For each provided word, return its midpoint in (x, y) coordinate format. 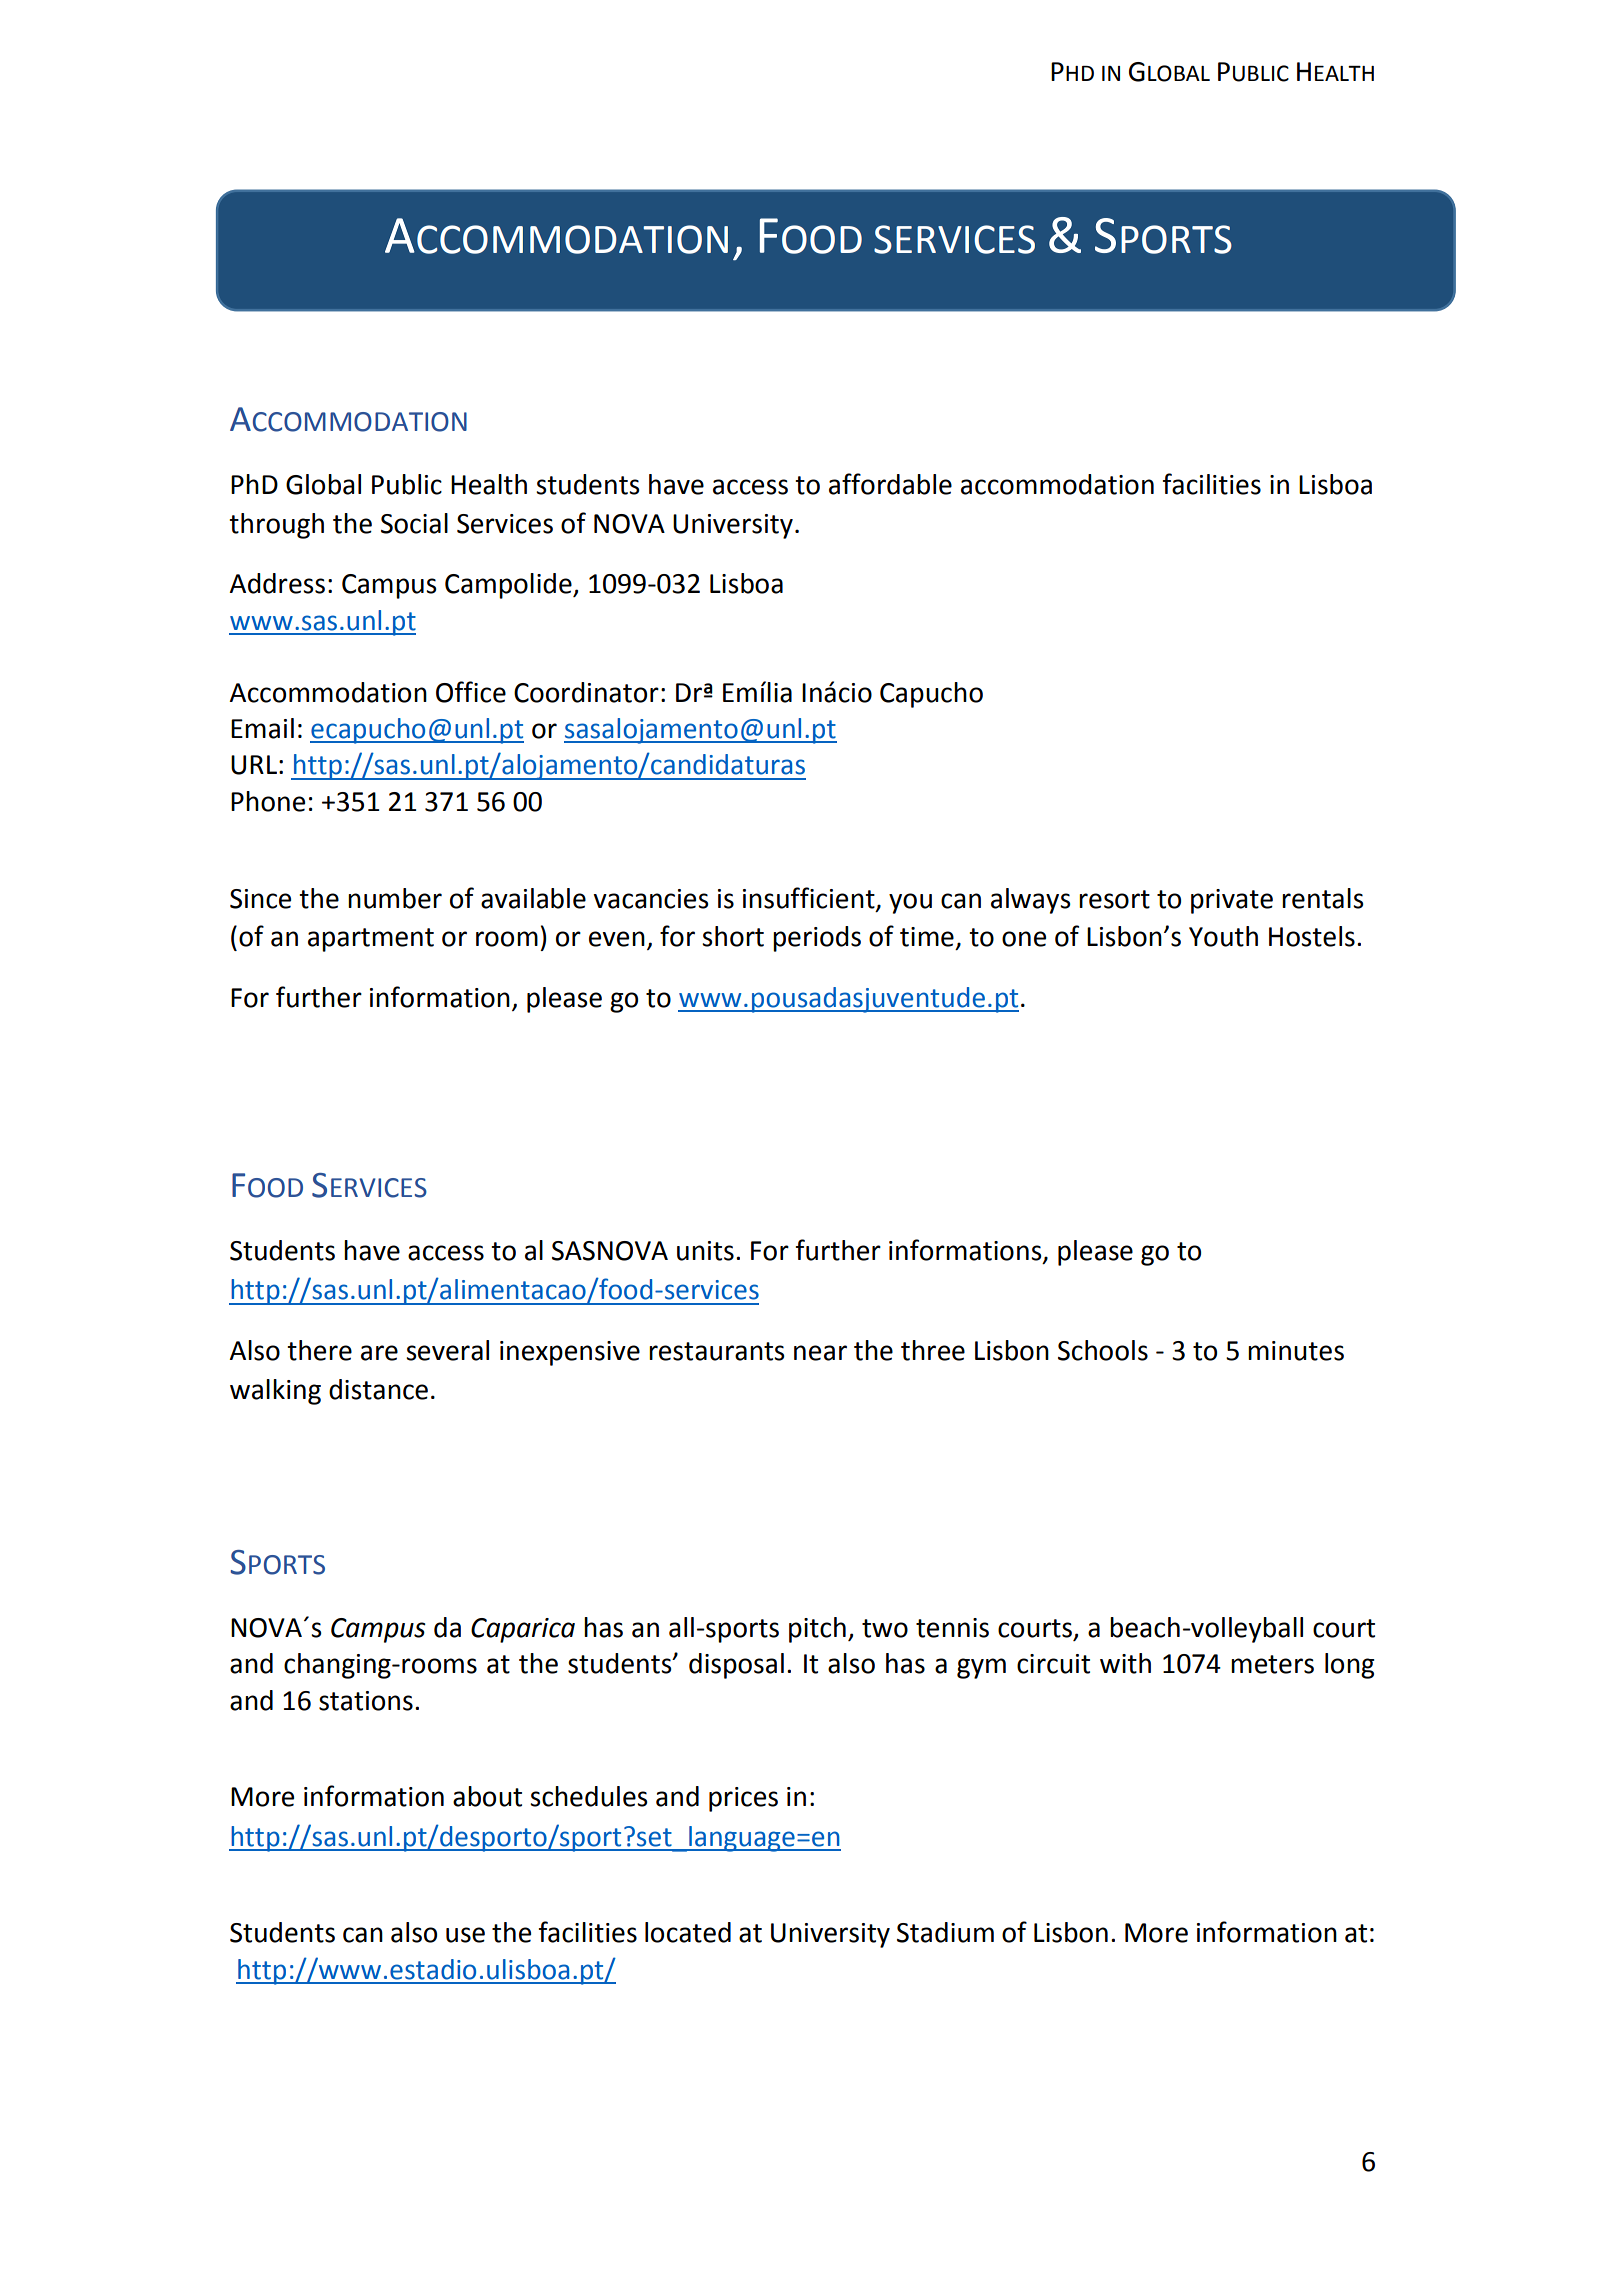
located (688, 1932)
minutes (1296, 1351)
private (1232, 901)
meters (1272, 1664)
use (465, 1935)
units (705, 1251)
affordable (890, 484)
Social (414, 523)
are (379, 1353)
